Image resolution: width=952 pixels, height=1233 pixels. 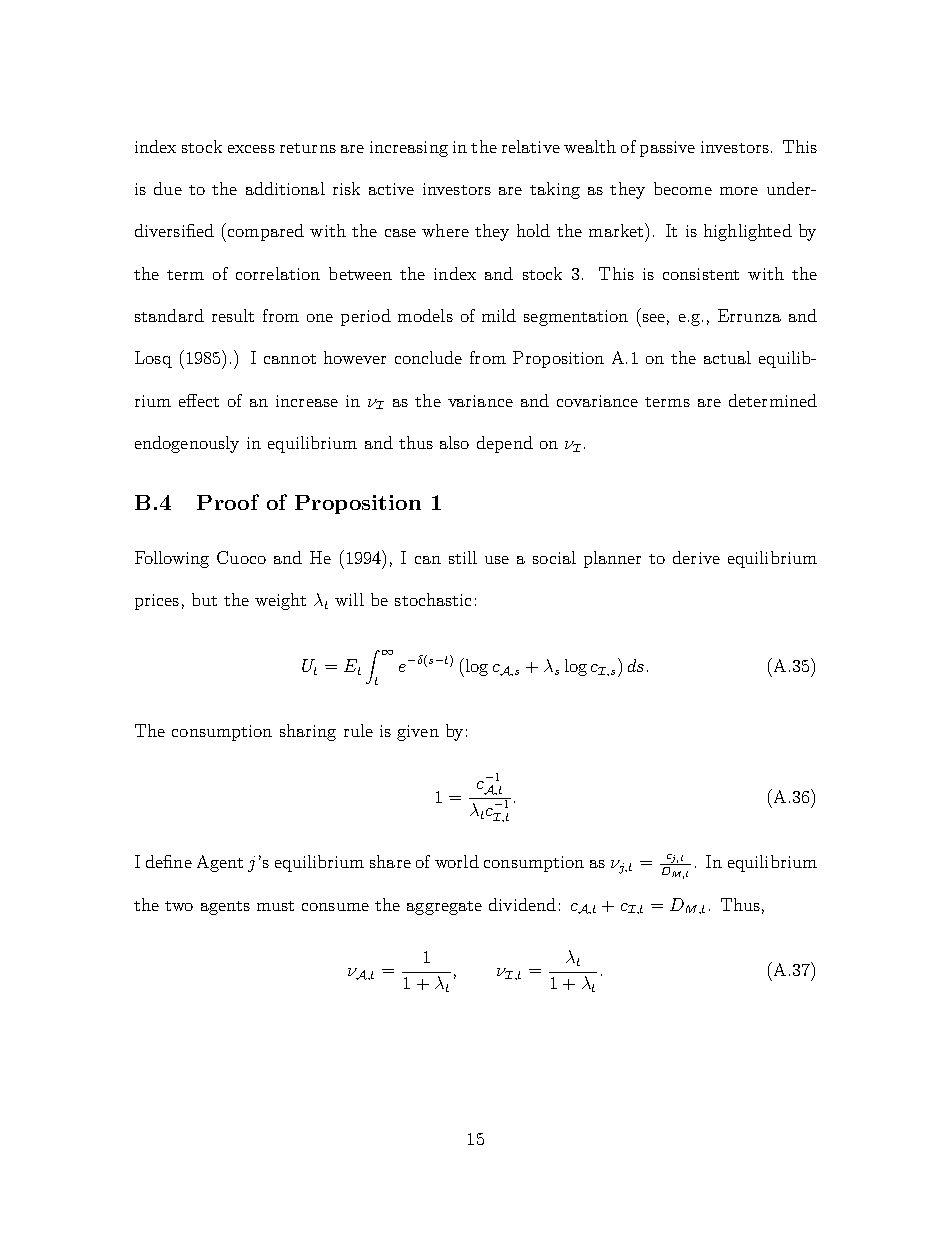 I want to click on actual, so click(x=727, y=357).
